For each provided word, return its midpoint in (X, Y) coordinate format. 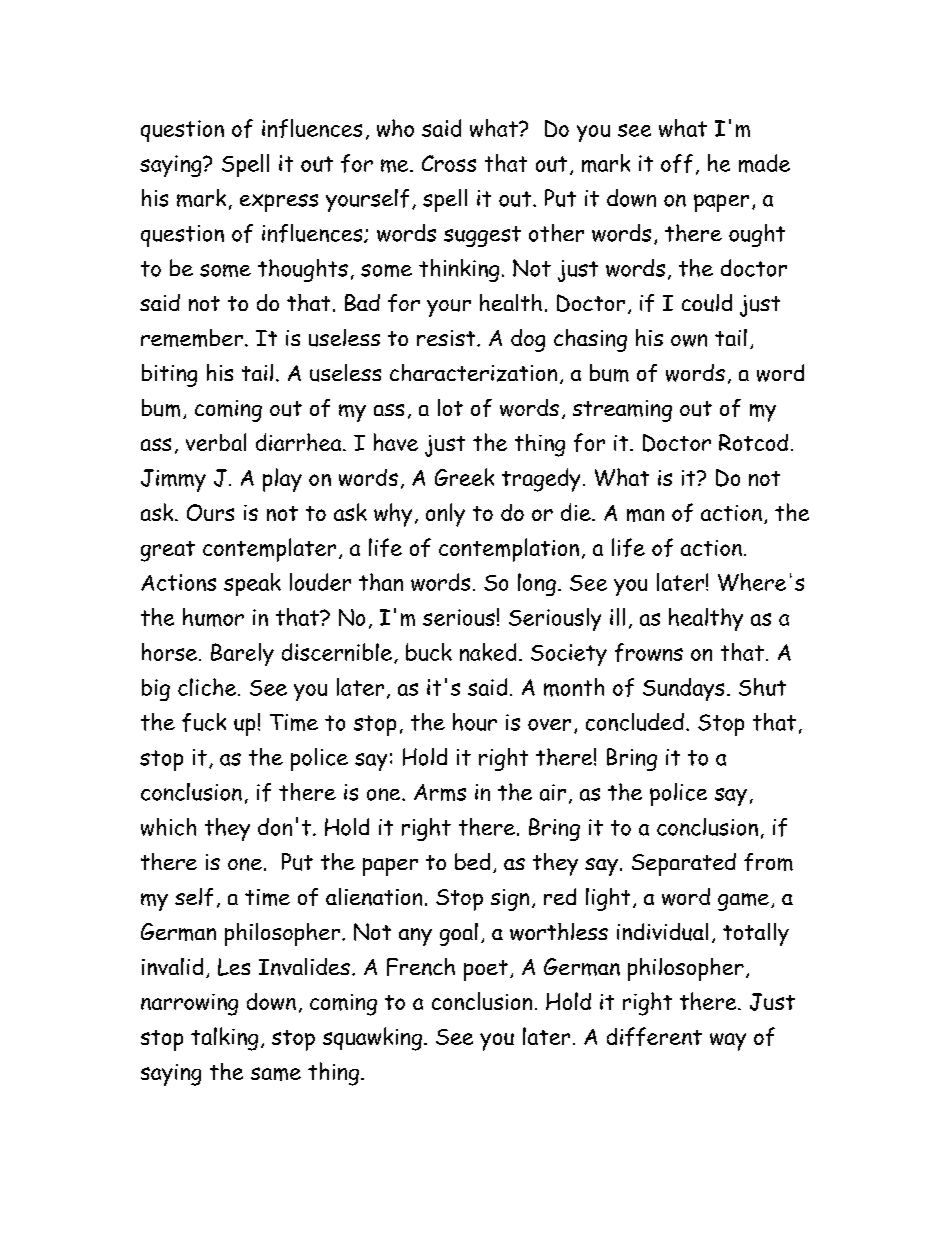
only (445, 515)
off (677, 163)
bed (472, 861)
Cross (449, 163)
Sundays (683, 689)
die (577, 512)
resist (447, 338)
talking (224, 1039)
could (707, 303)
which (168, 827)
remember (192, 338)
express (279, 203)
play (282, 480)
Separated (684, 864)
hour (475, 722)
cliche (207, 687)
